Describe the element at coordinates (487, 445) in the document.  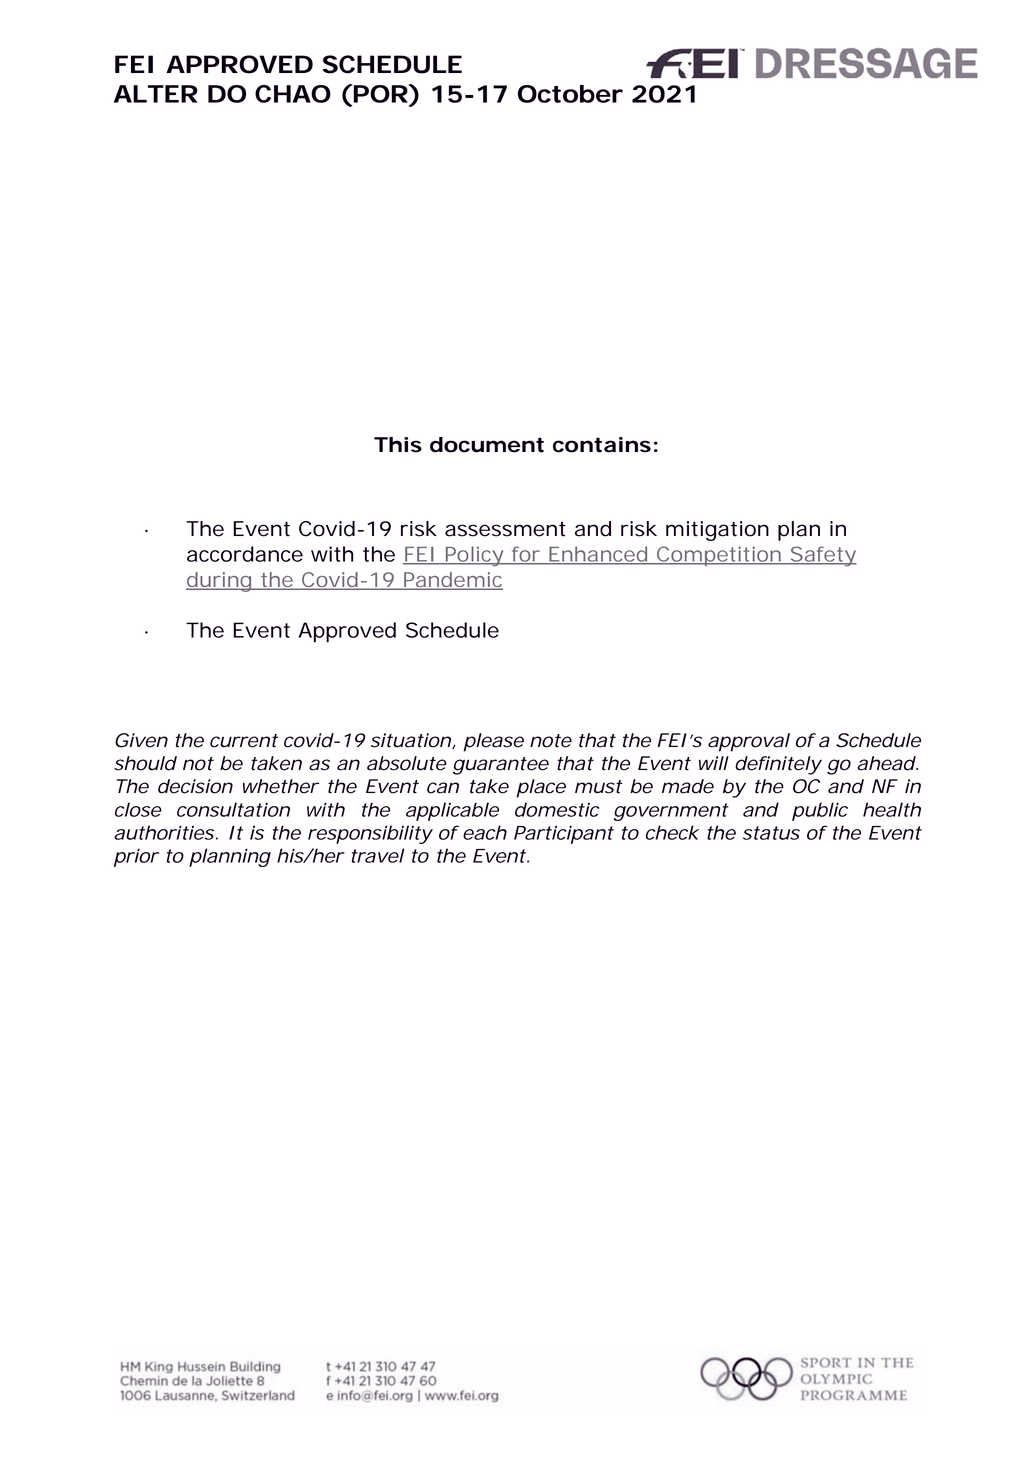
I see `document` at that location.
